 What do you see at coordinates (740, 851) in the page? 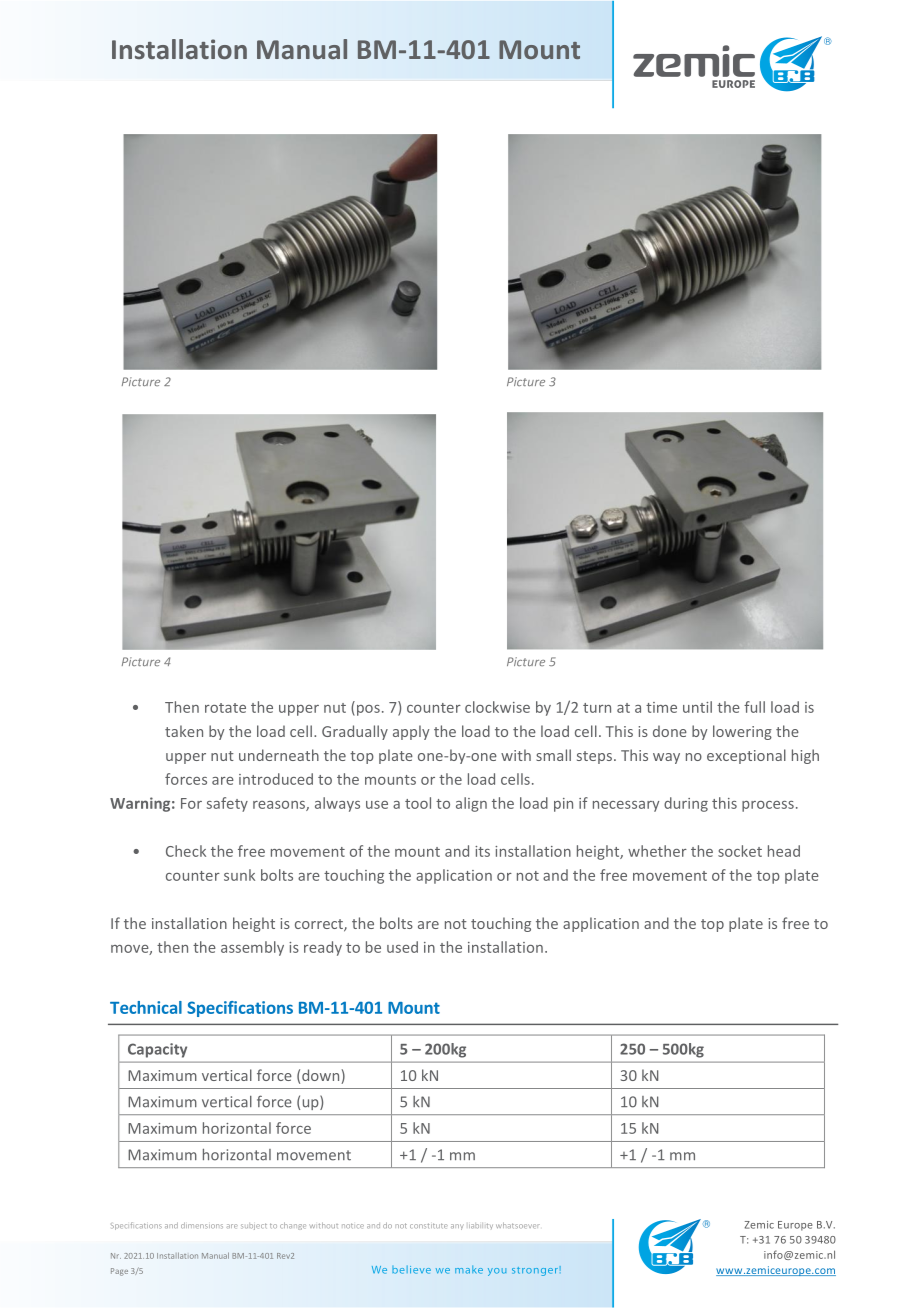
I see `socket` at bounding box center [740, 851].
